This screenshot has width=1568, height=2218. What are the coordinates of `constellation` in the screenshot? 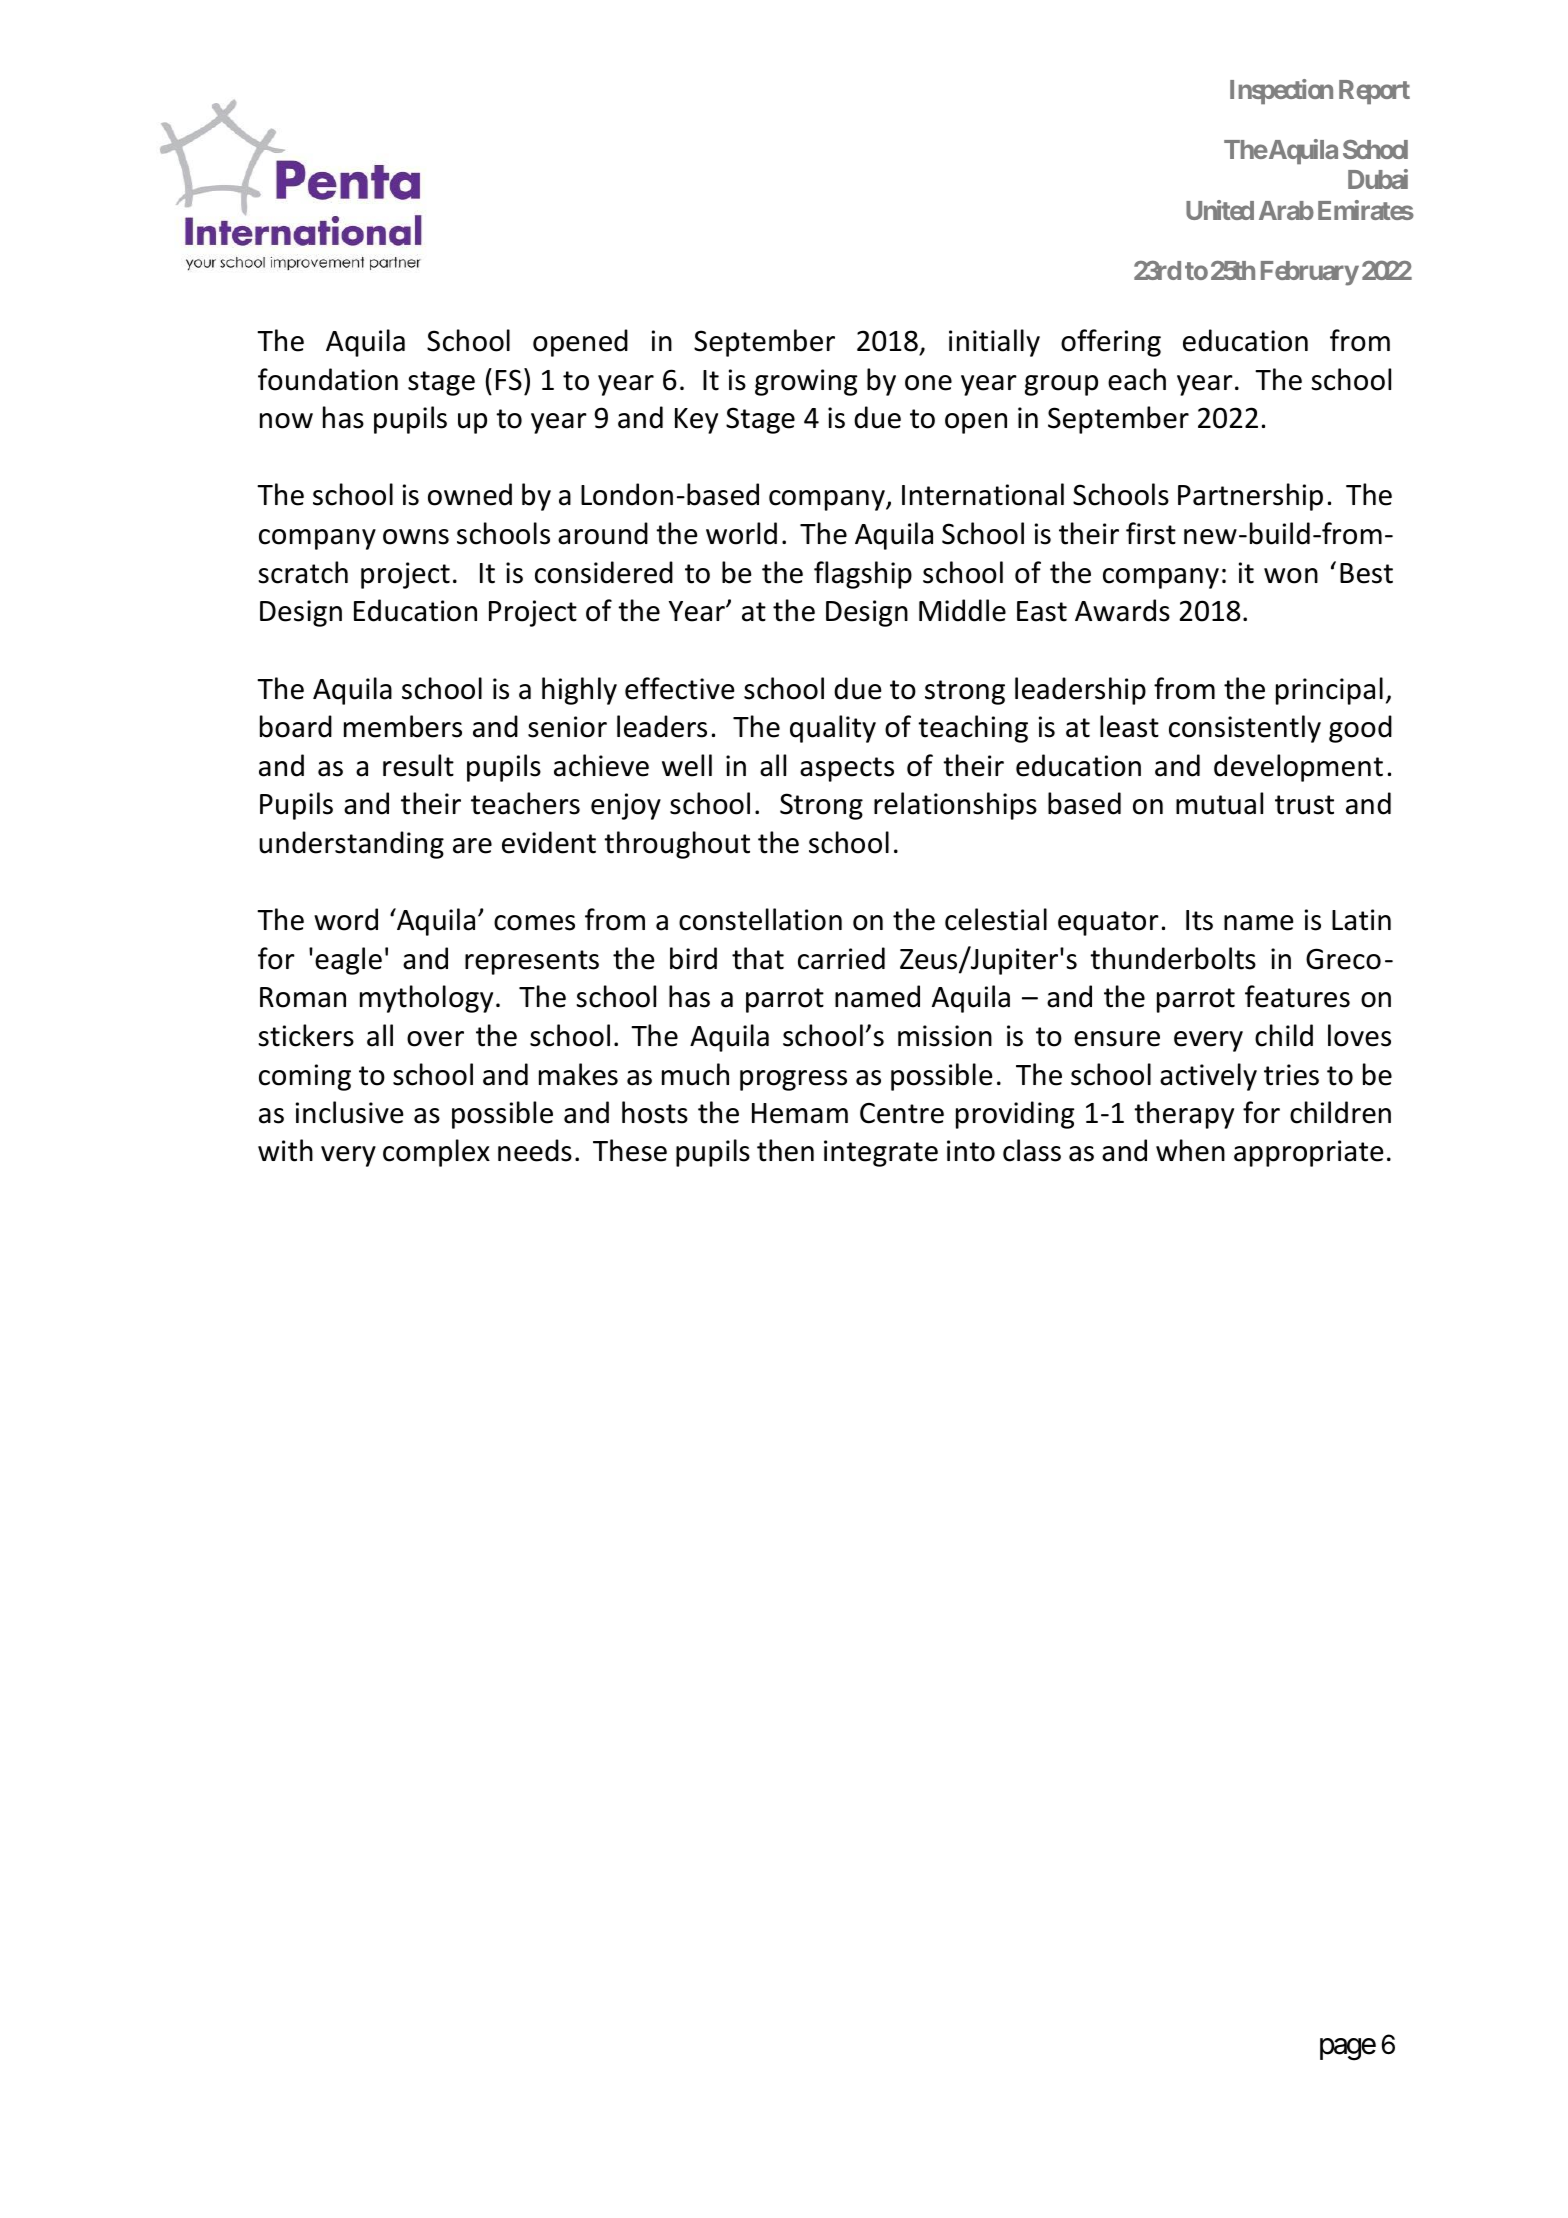 It's located at (760, 919).
